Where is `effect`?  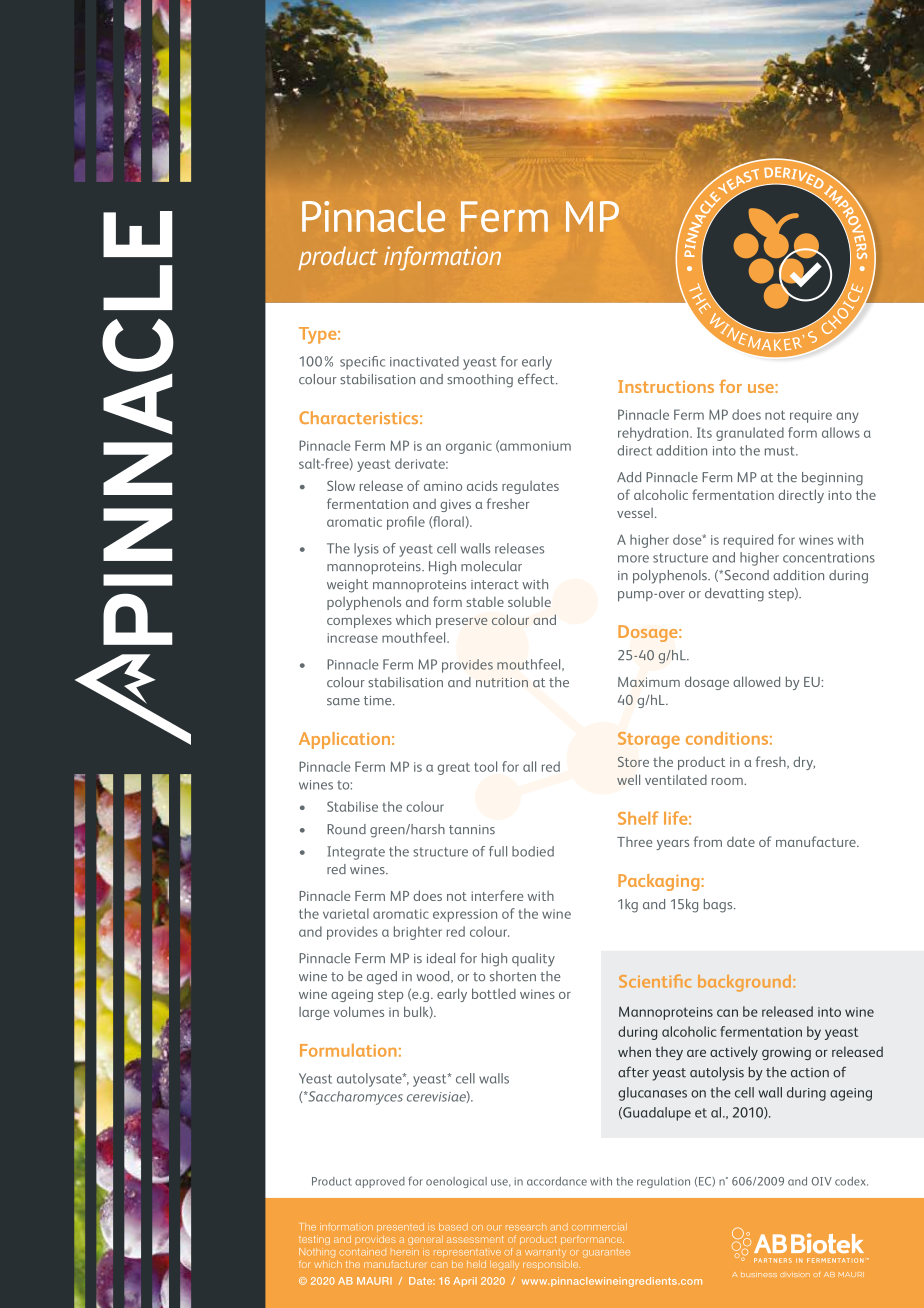 effect is located at coordinates (537, 379).
